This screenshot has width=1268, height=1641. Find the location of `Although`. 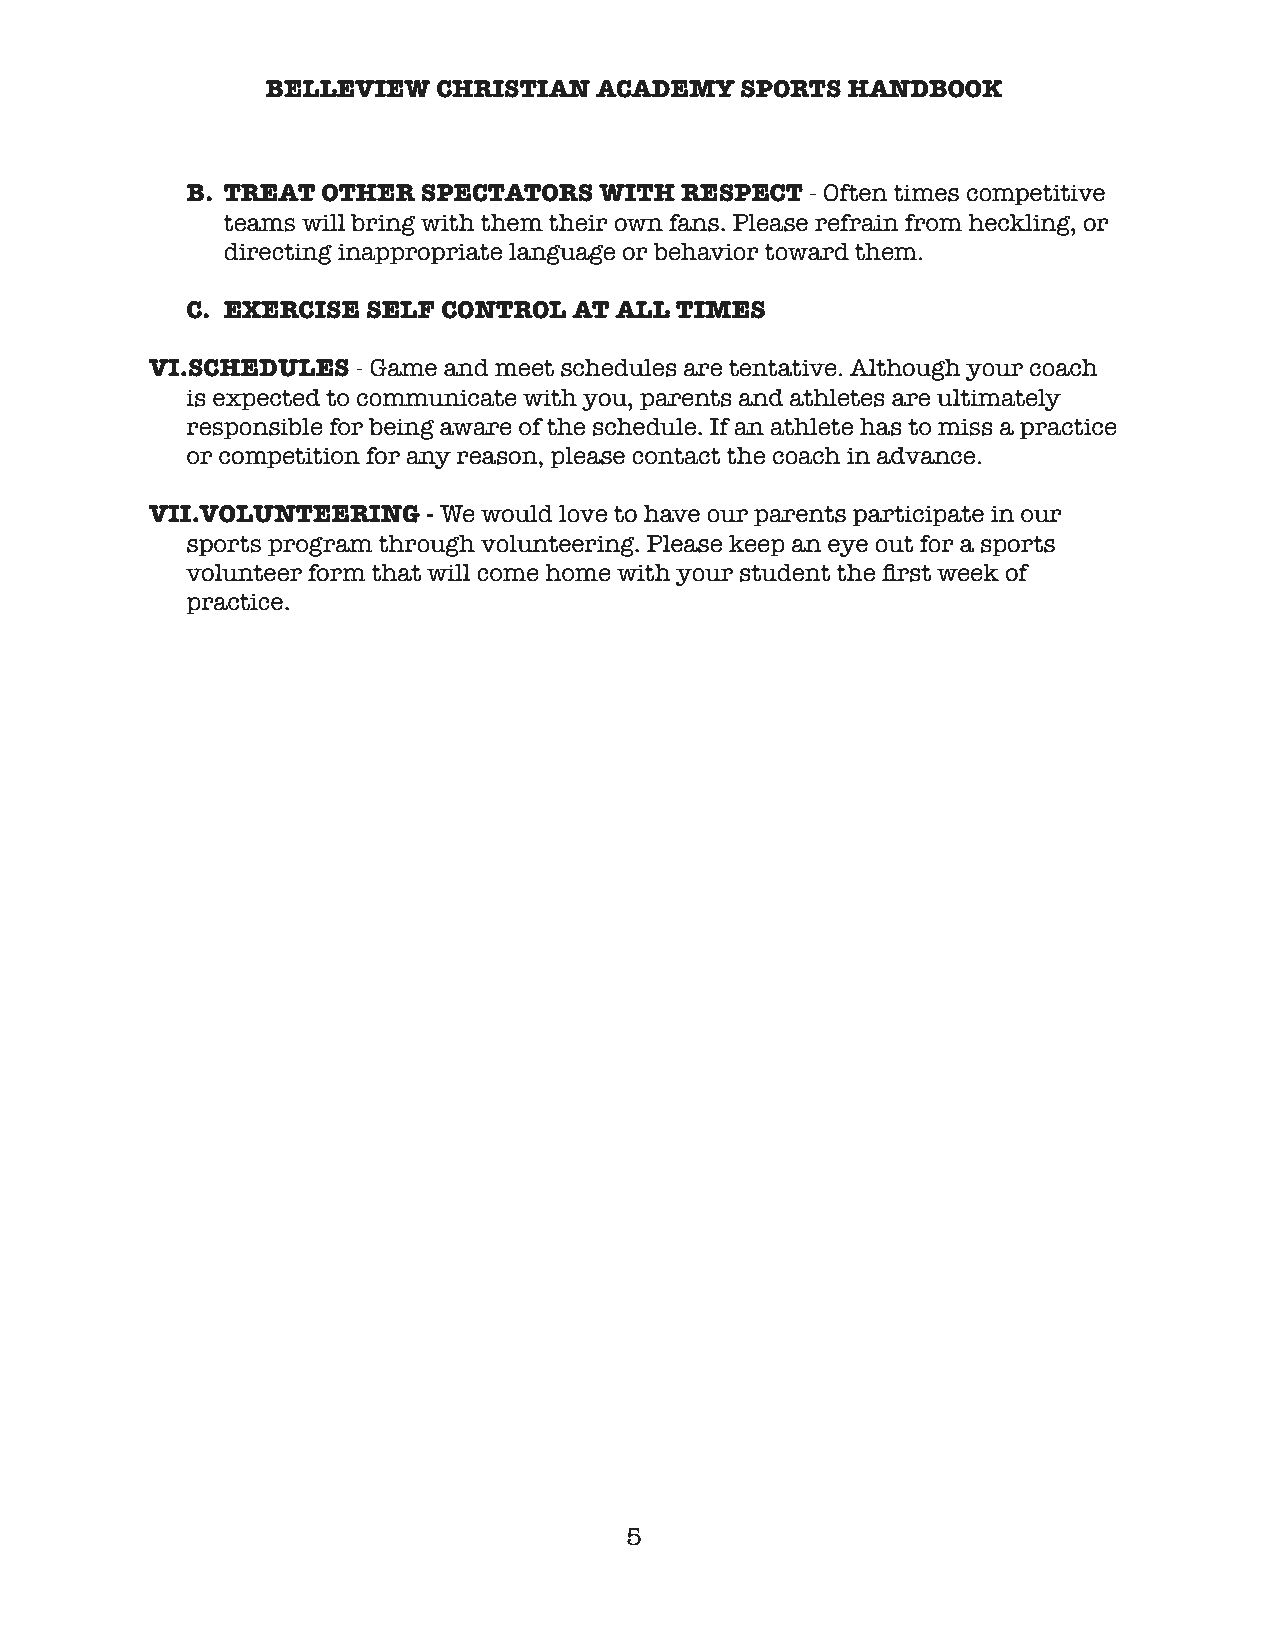

Although is located at coordinates (905, 370).
